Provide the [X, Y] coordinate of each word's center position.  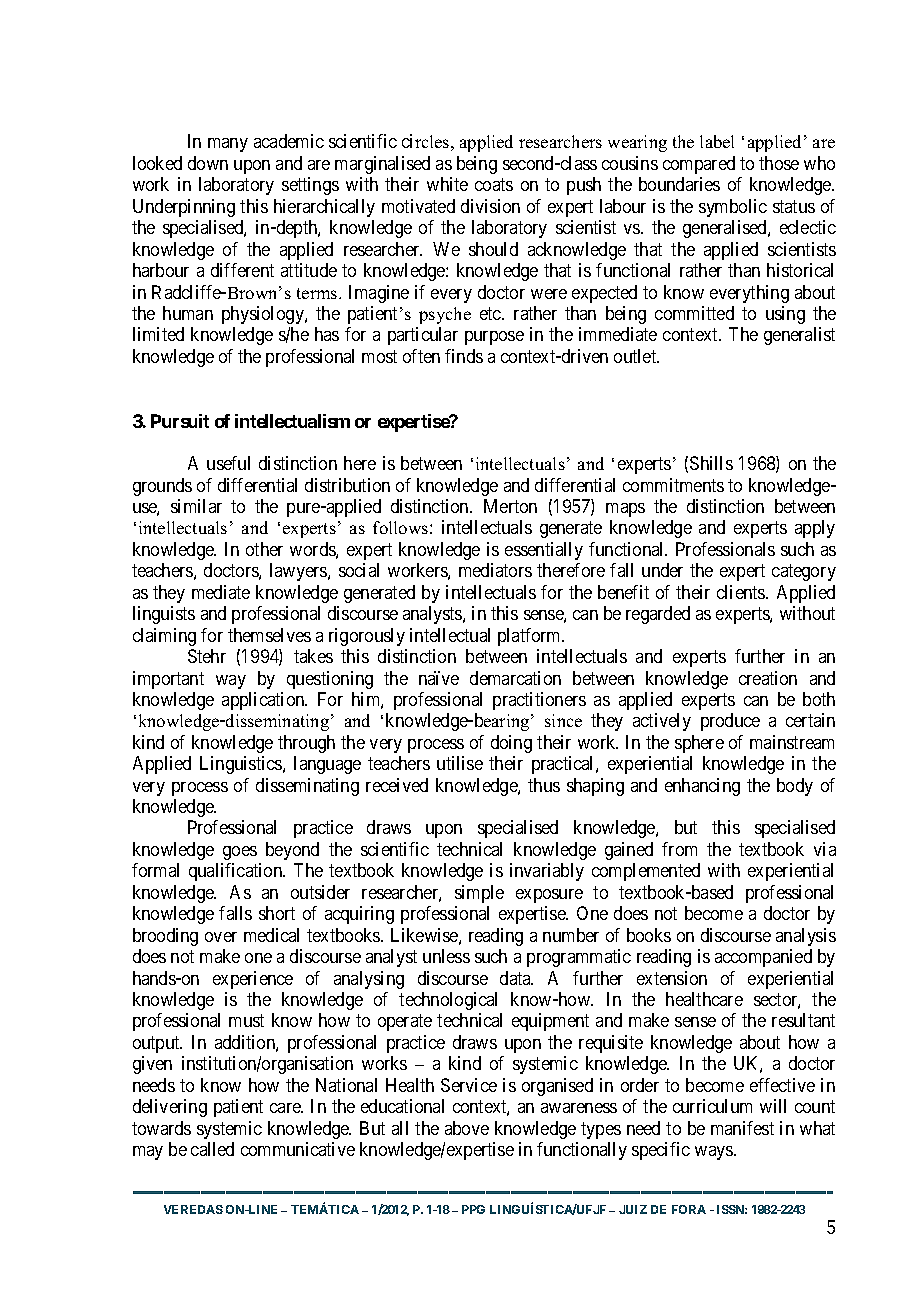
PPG [473, 1209]
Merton [510, 506]
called [212, 1149]
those [779, 163]
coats [494, 185]
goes [240, 853]
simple [479, 894]
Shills [711, 463]
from [679, 849]
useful [228, 463]
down [208, 163]
